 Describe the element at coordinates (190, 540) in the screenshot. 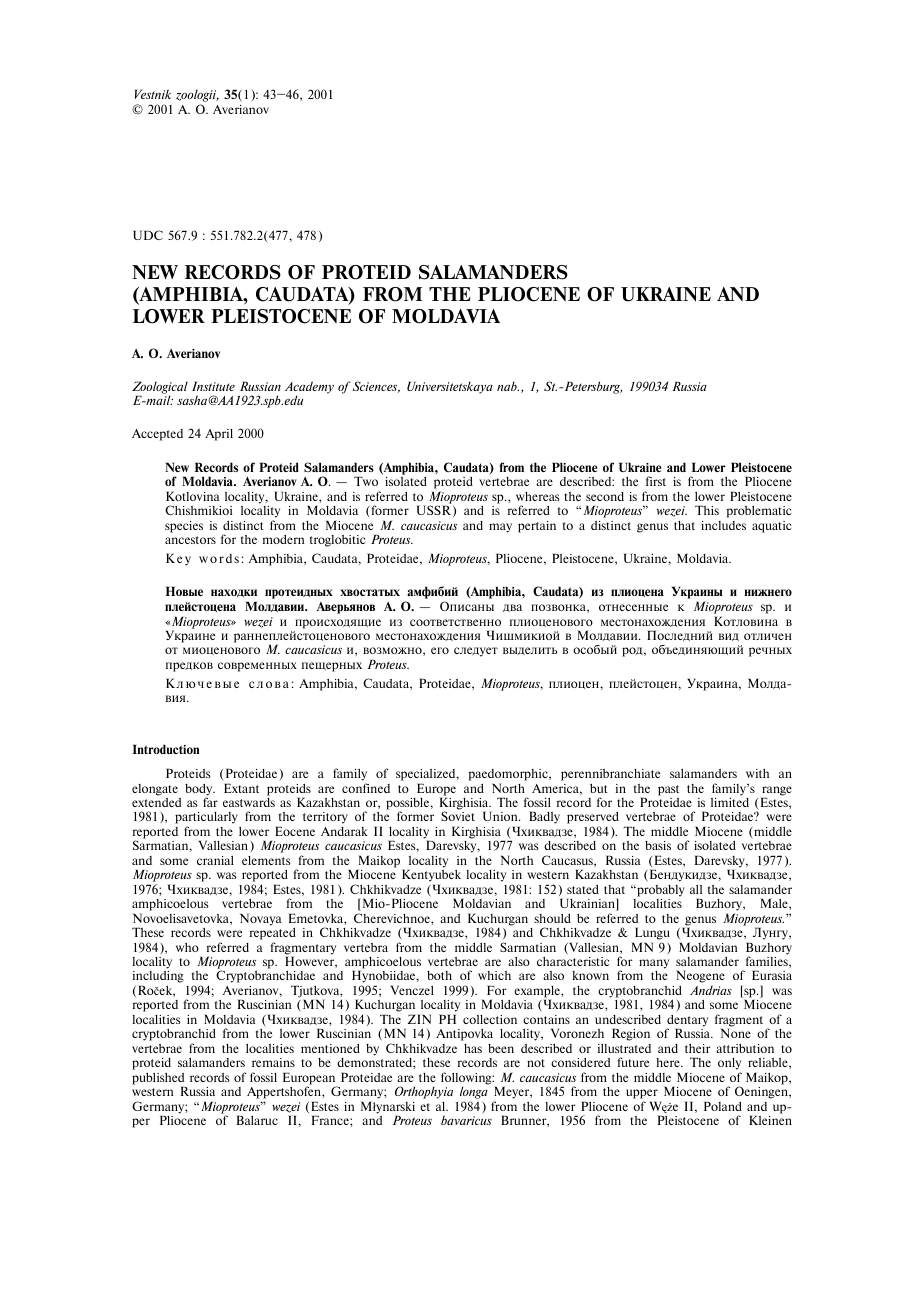

I see `ancestors` at that location.
